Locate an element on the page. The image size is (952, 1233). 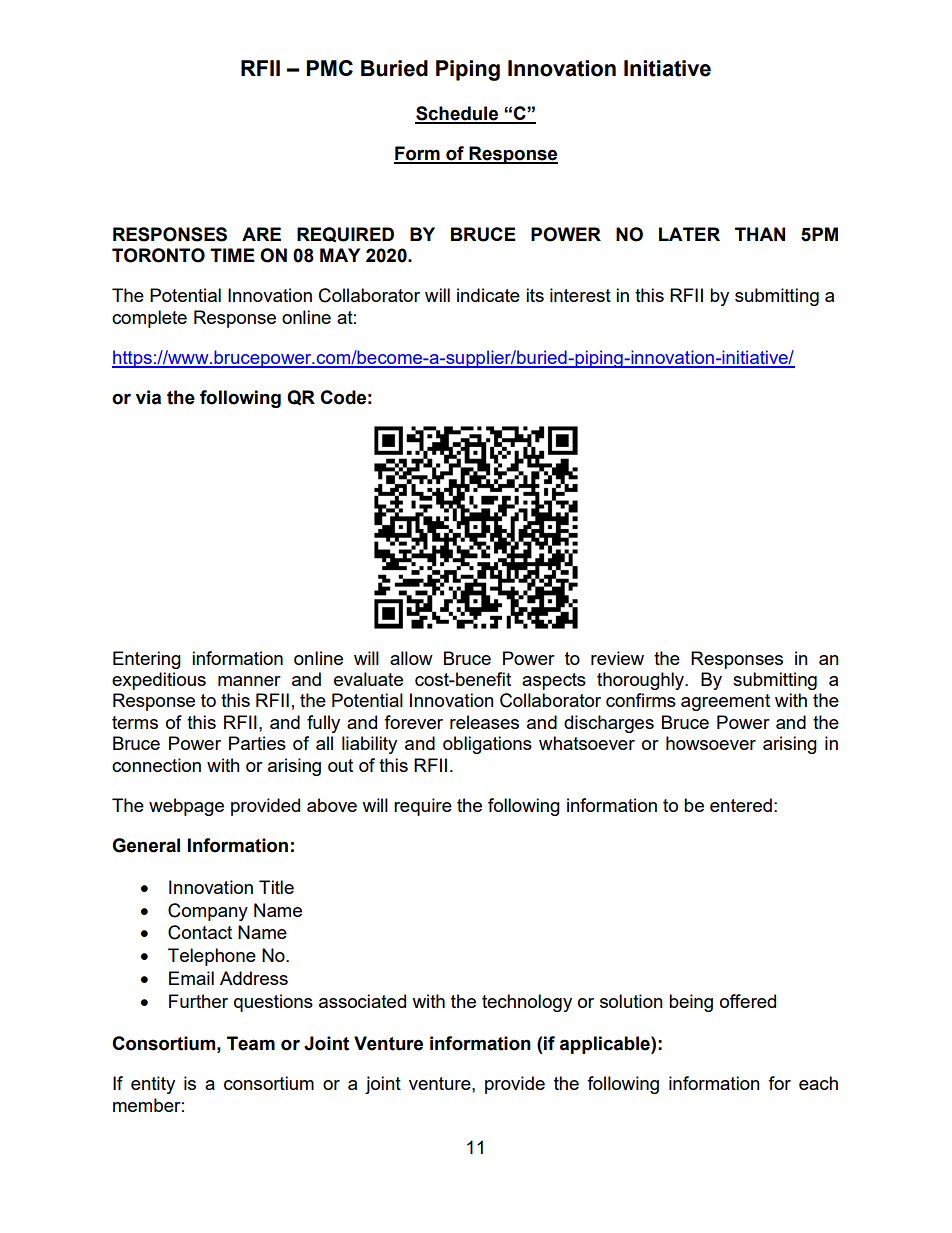
Schedule is located at coordinates (457, 114).
